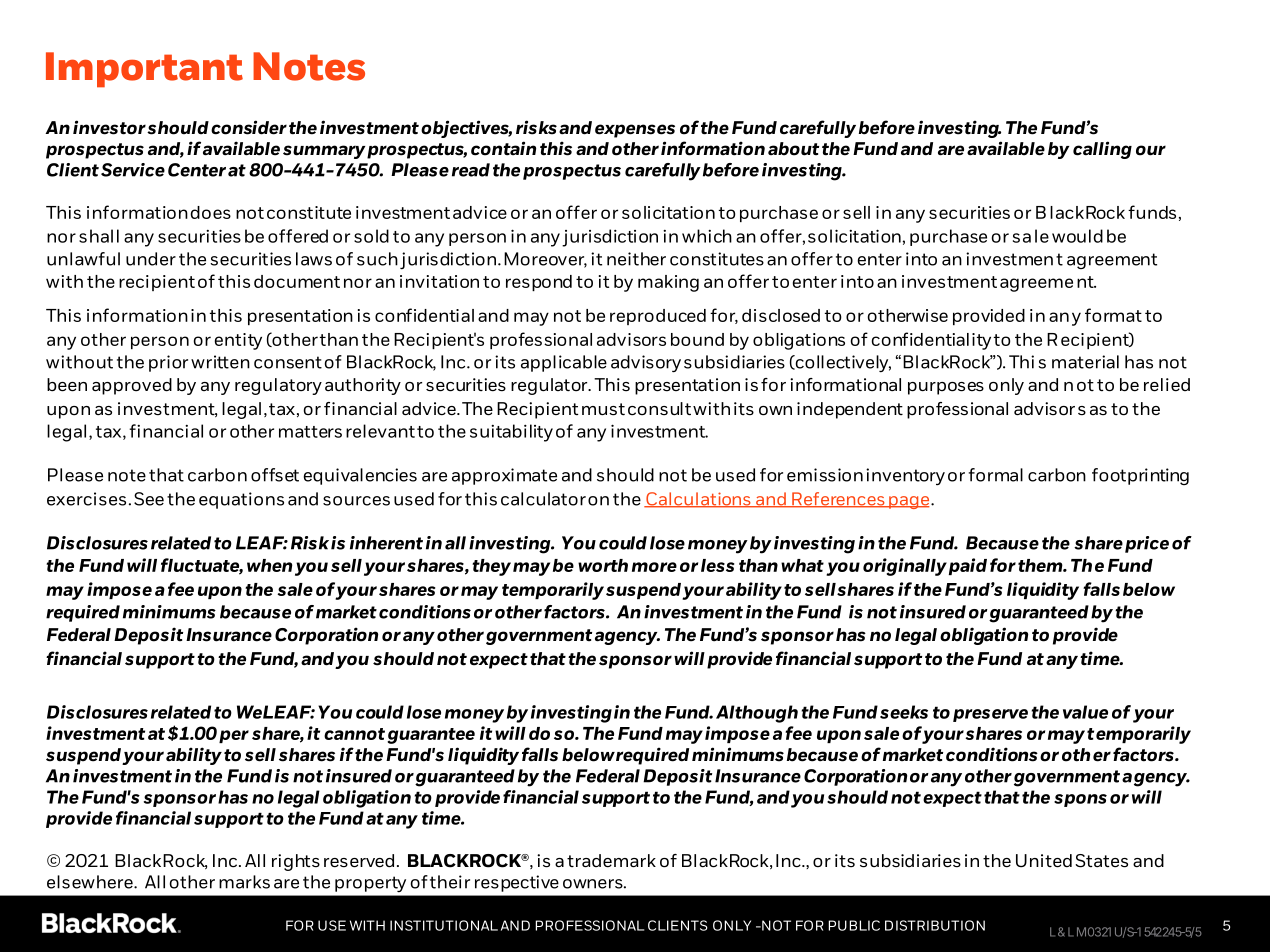  I want to click on calling, so click(1102, 150).
